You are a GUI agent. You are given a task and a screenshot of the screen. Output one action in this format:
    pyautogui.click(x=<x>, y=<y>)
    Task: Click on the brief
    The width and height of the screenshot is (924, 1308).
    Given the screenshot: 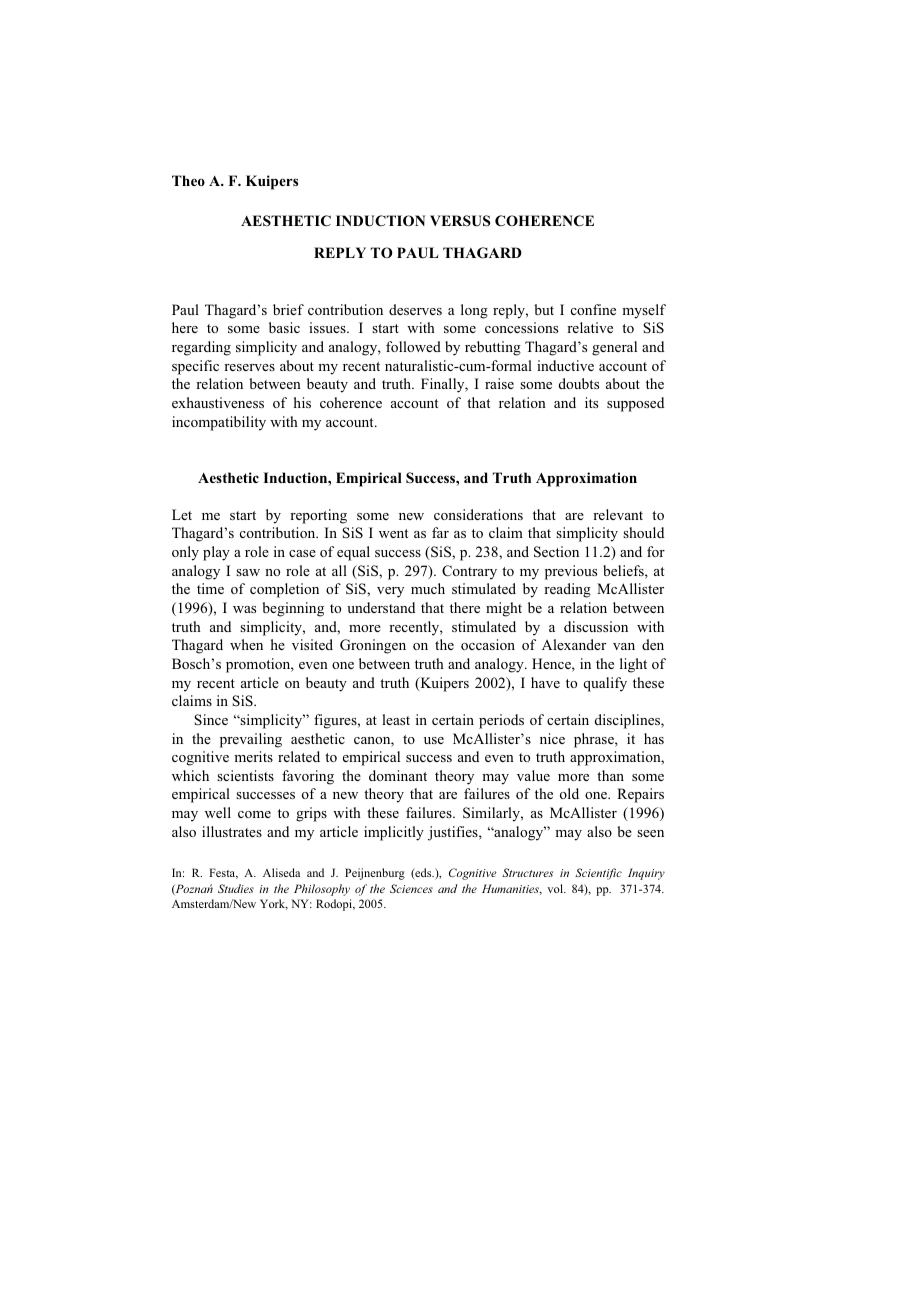 What is the action you would take?
    pyautogui.click(x=288, y=309)
